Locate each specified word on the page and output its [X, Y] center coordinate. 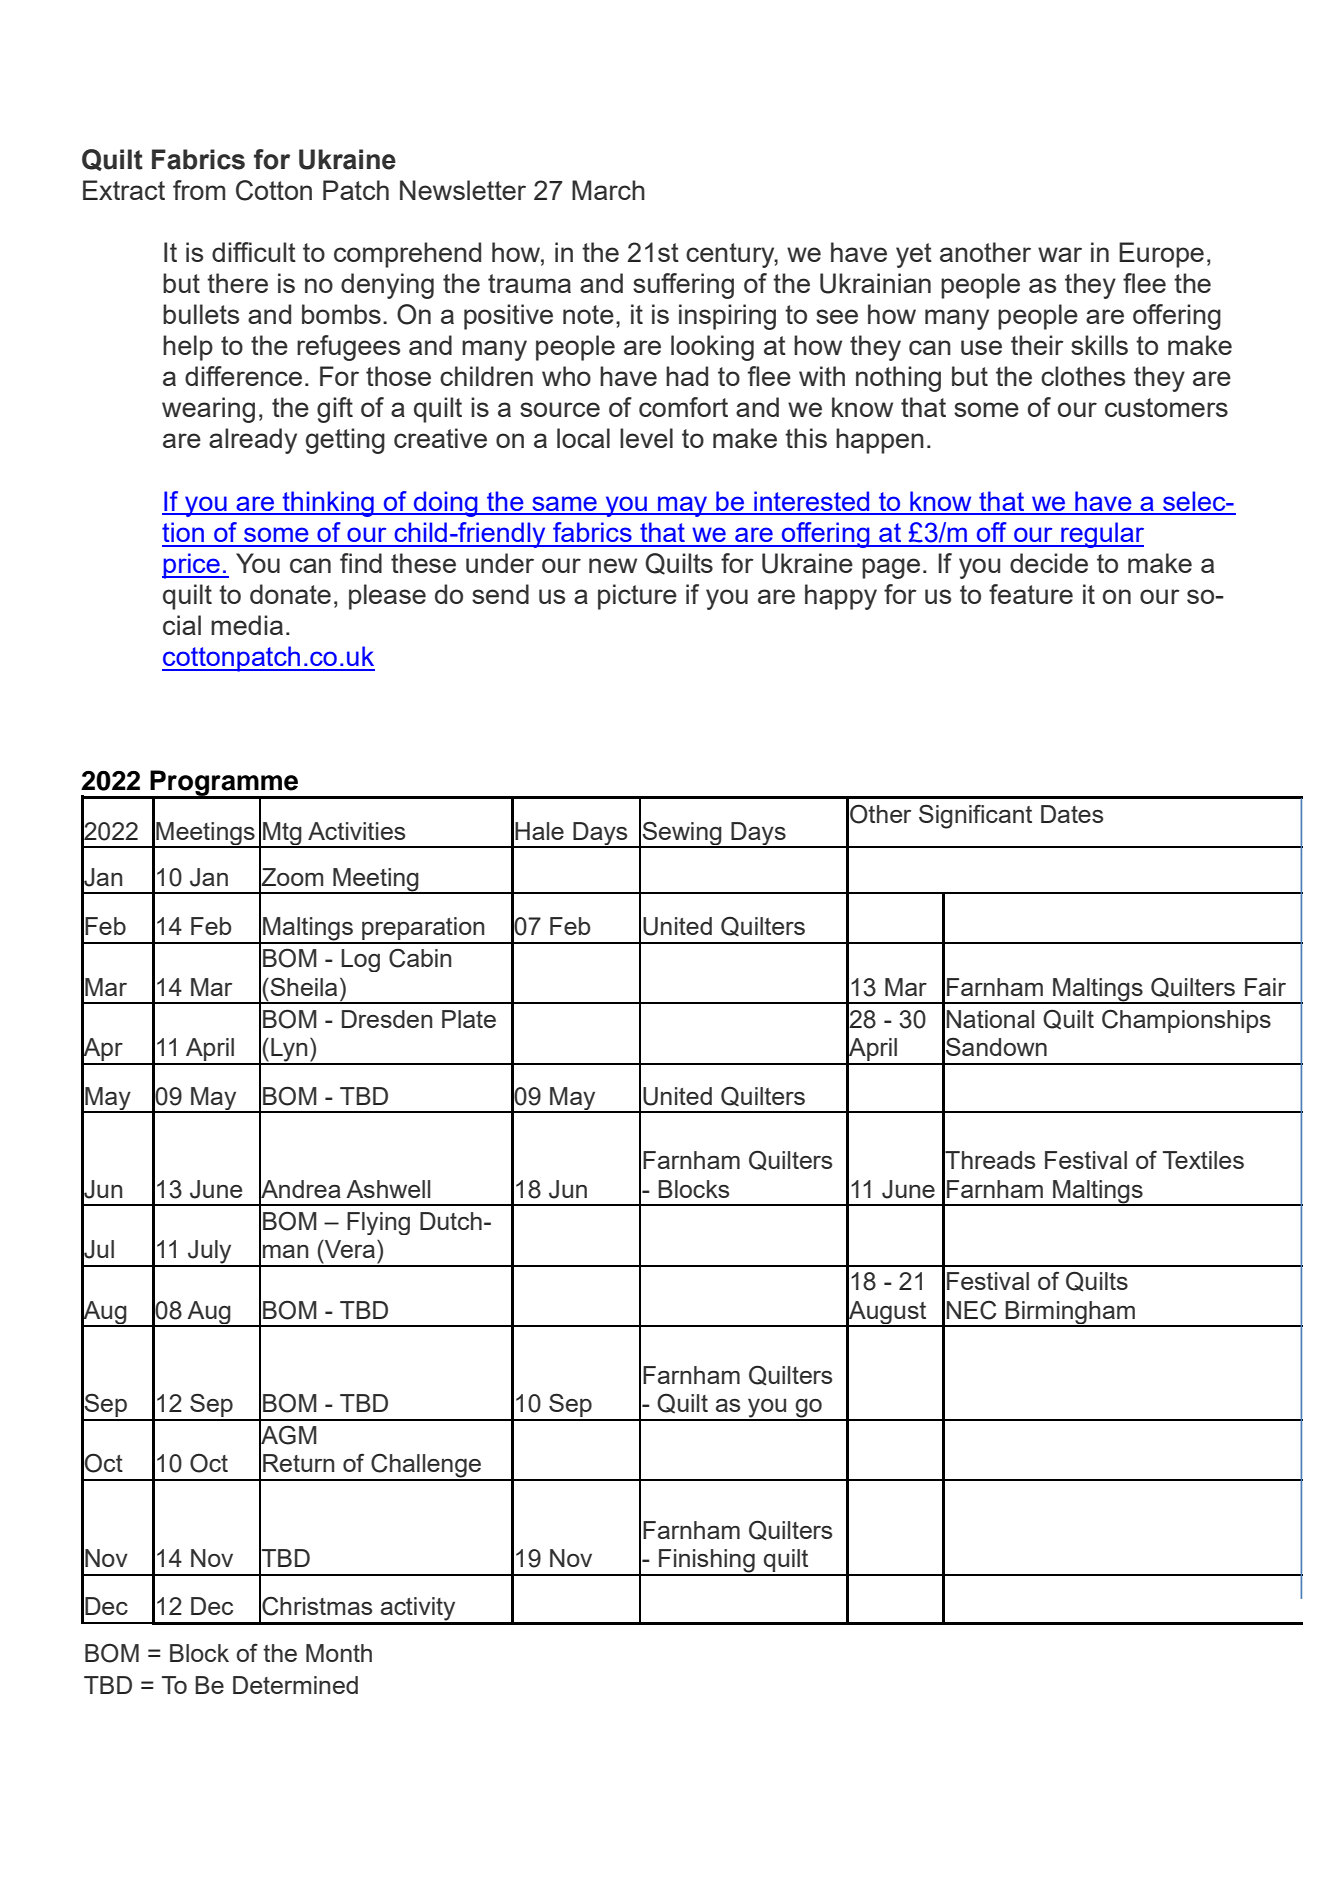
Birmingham [1070, 1313]
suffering [683, 286]
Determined [295, 1685]
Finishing [707, 1562]
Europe [1161, 255]
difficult [254, 252]
